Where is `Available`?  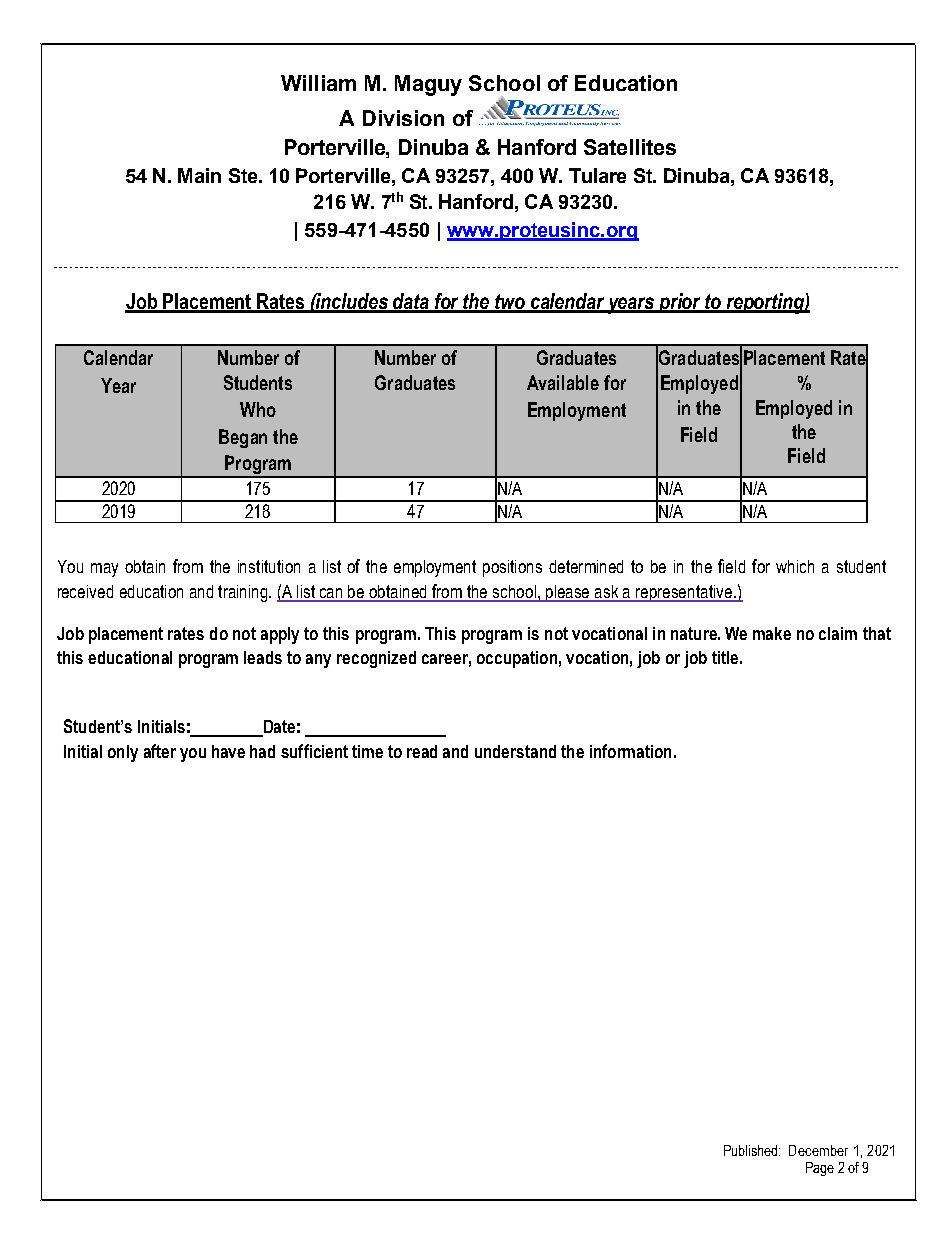
Available is located at coordinates (563, 382).
